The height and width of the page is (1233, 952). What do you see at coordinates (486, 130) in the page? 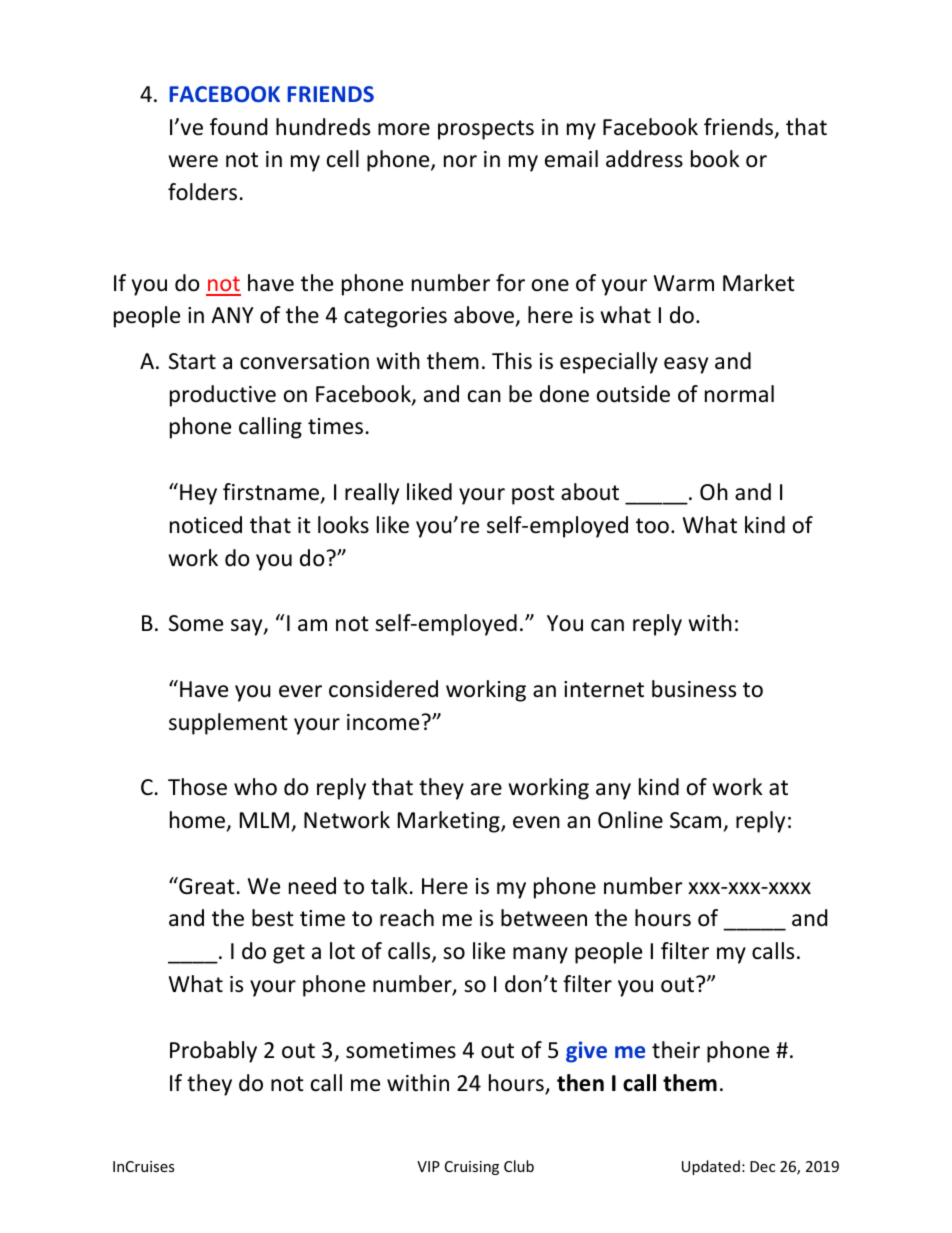
I see `prospects` at bounding box center [486, 130].
